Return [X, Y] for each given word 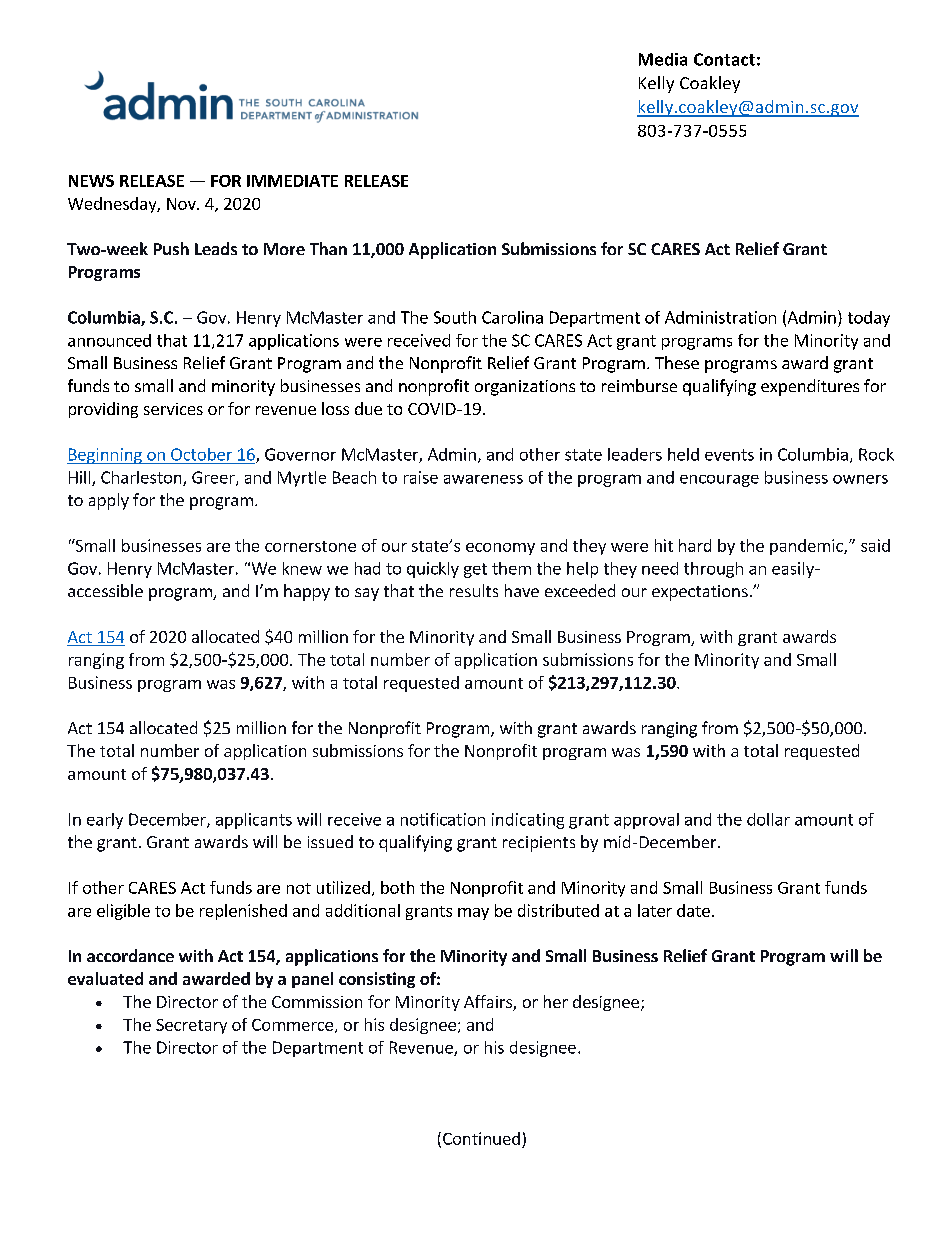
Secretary [191, 1026]
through [713, 570]
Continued [481, 1138]
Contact [724, 59]
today [869, 319]
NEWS [91, 181]
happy [307, 592]
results [474, 590]
